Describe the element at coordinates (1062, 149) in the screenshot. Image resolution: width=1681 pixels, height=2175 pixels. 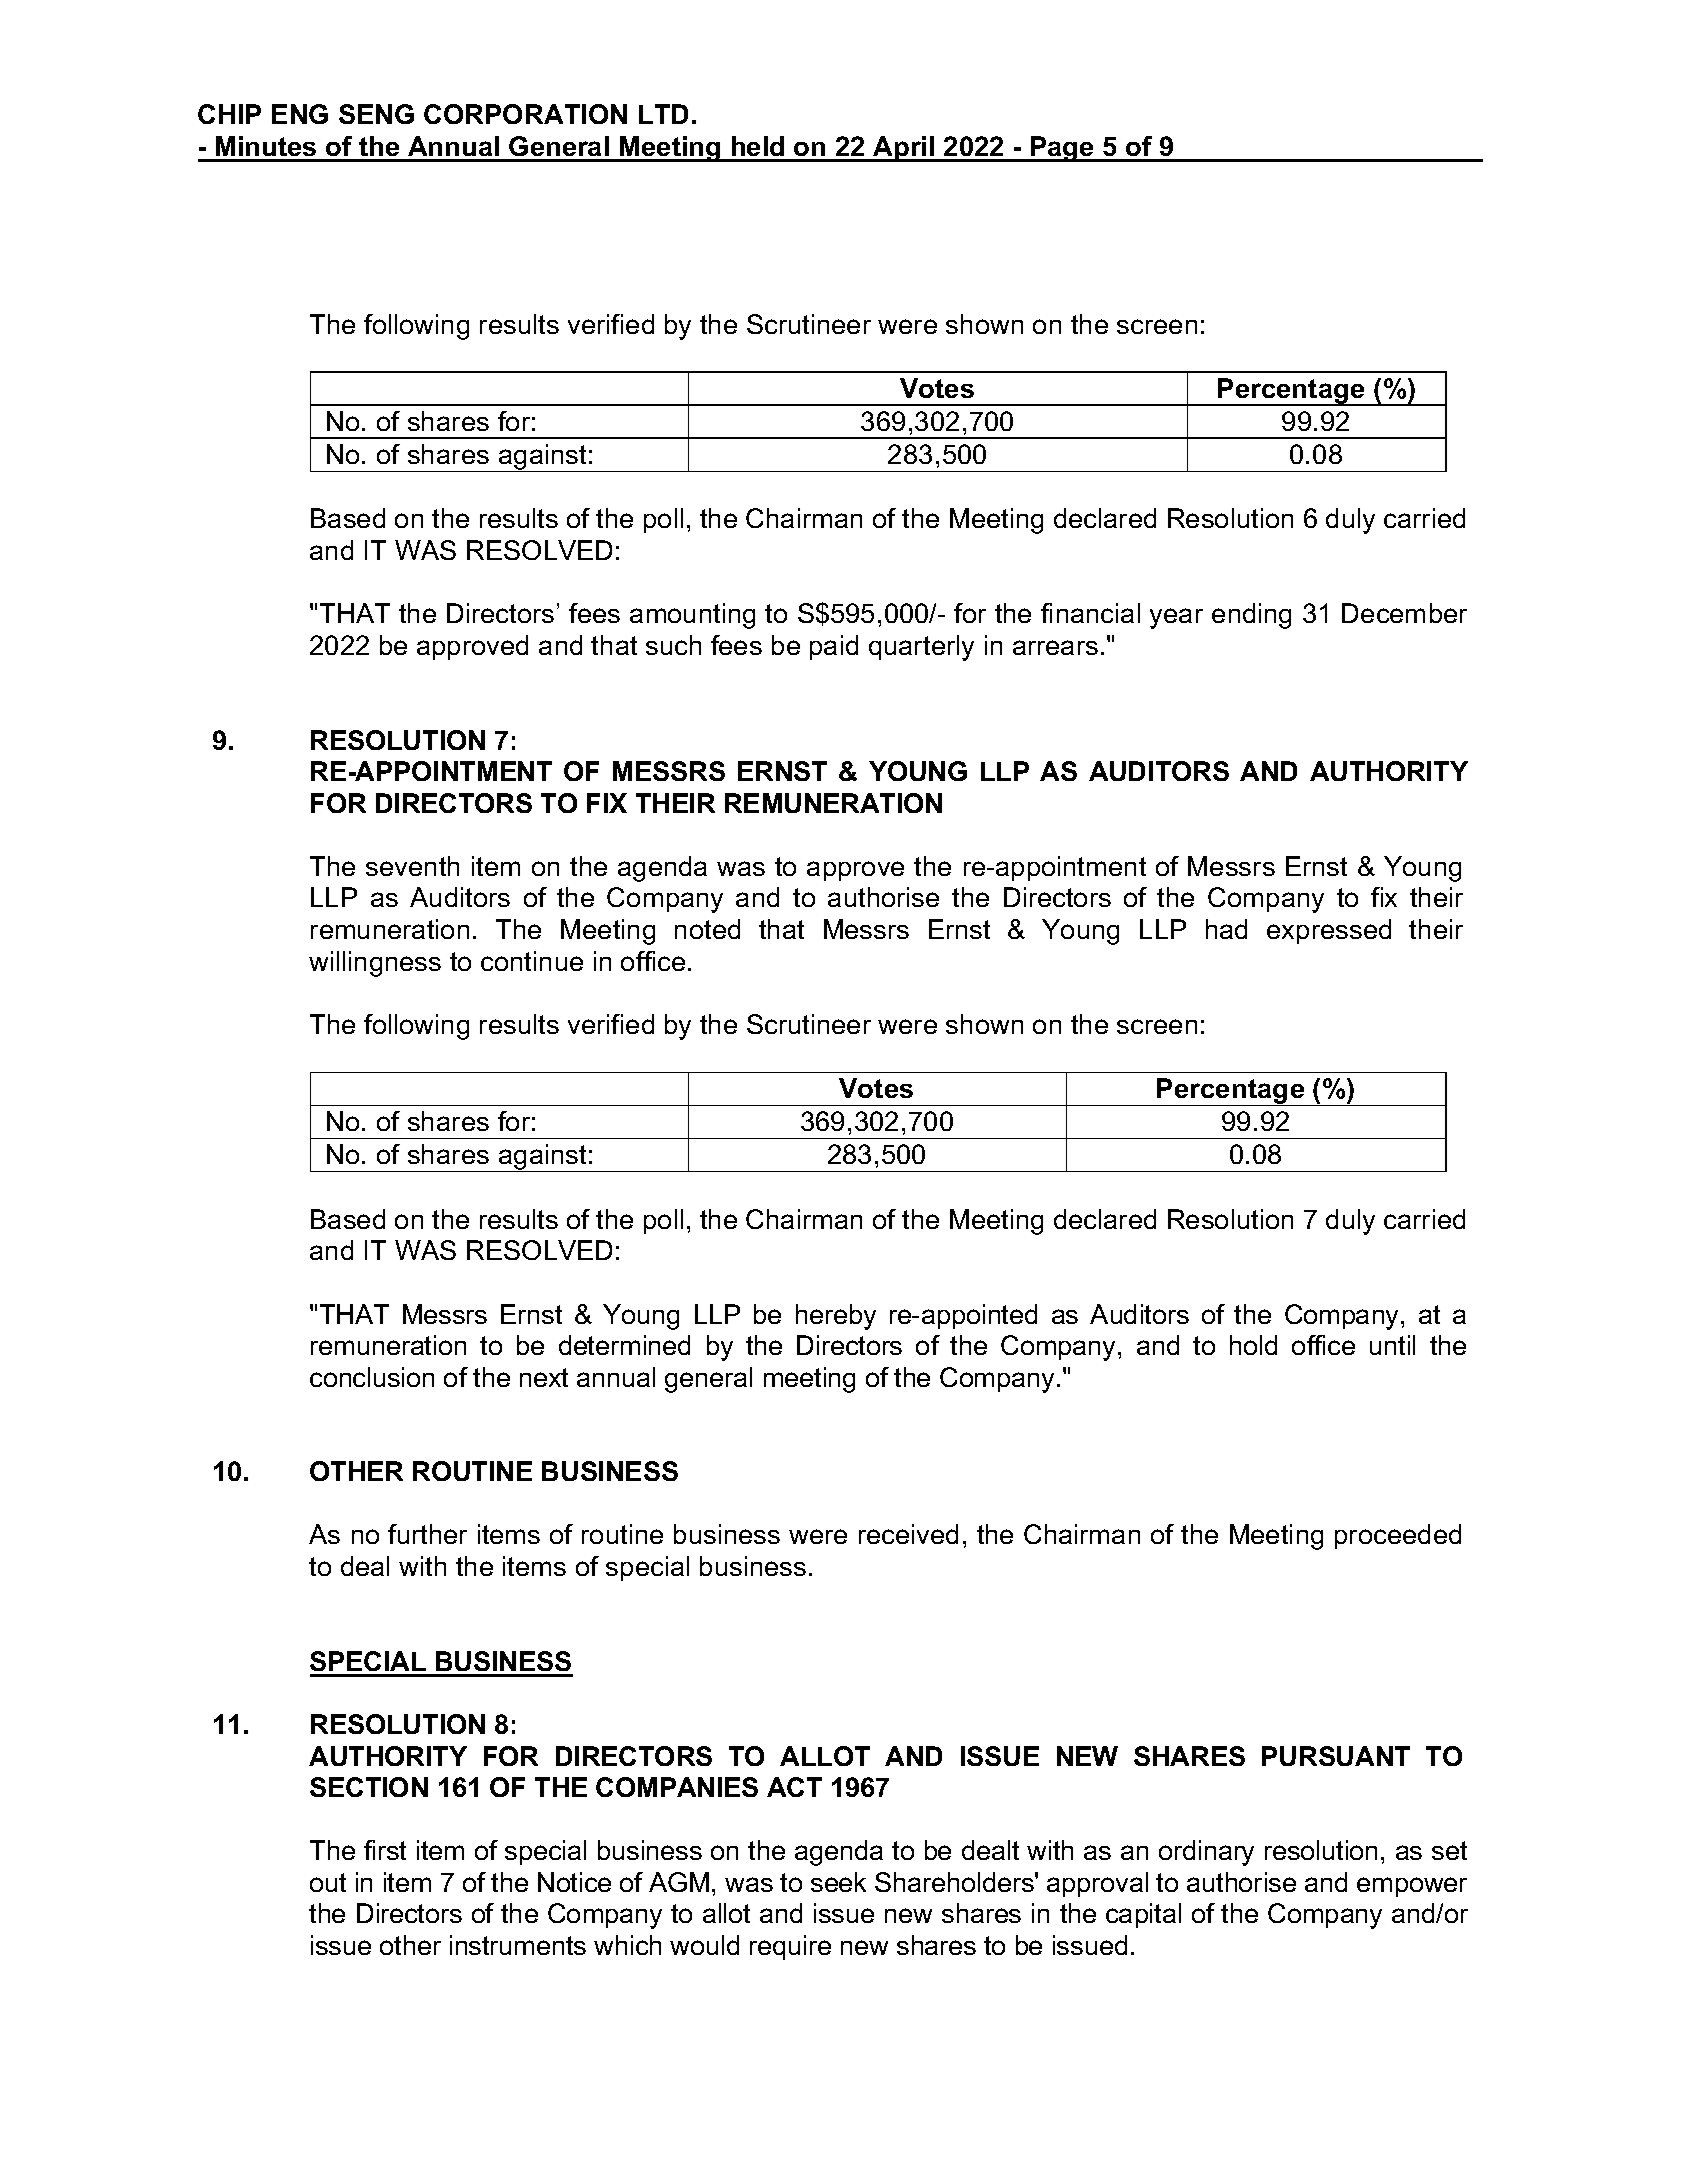
I see `Page` at that location.
